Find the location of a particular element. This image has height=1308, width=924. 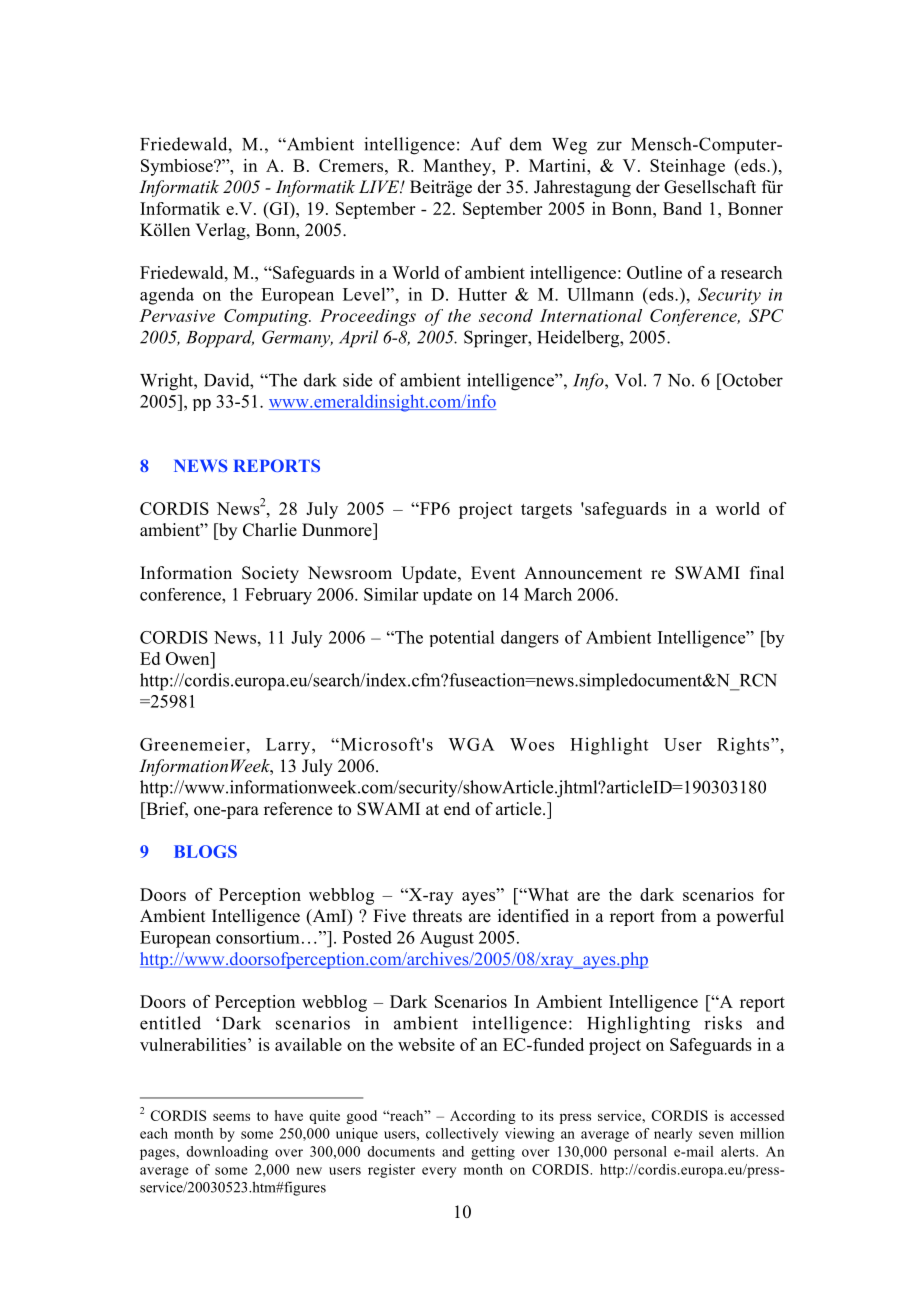

targets is located at coordinates (546, 511).
